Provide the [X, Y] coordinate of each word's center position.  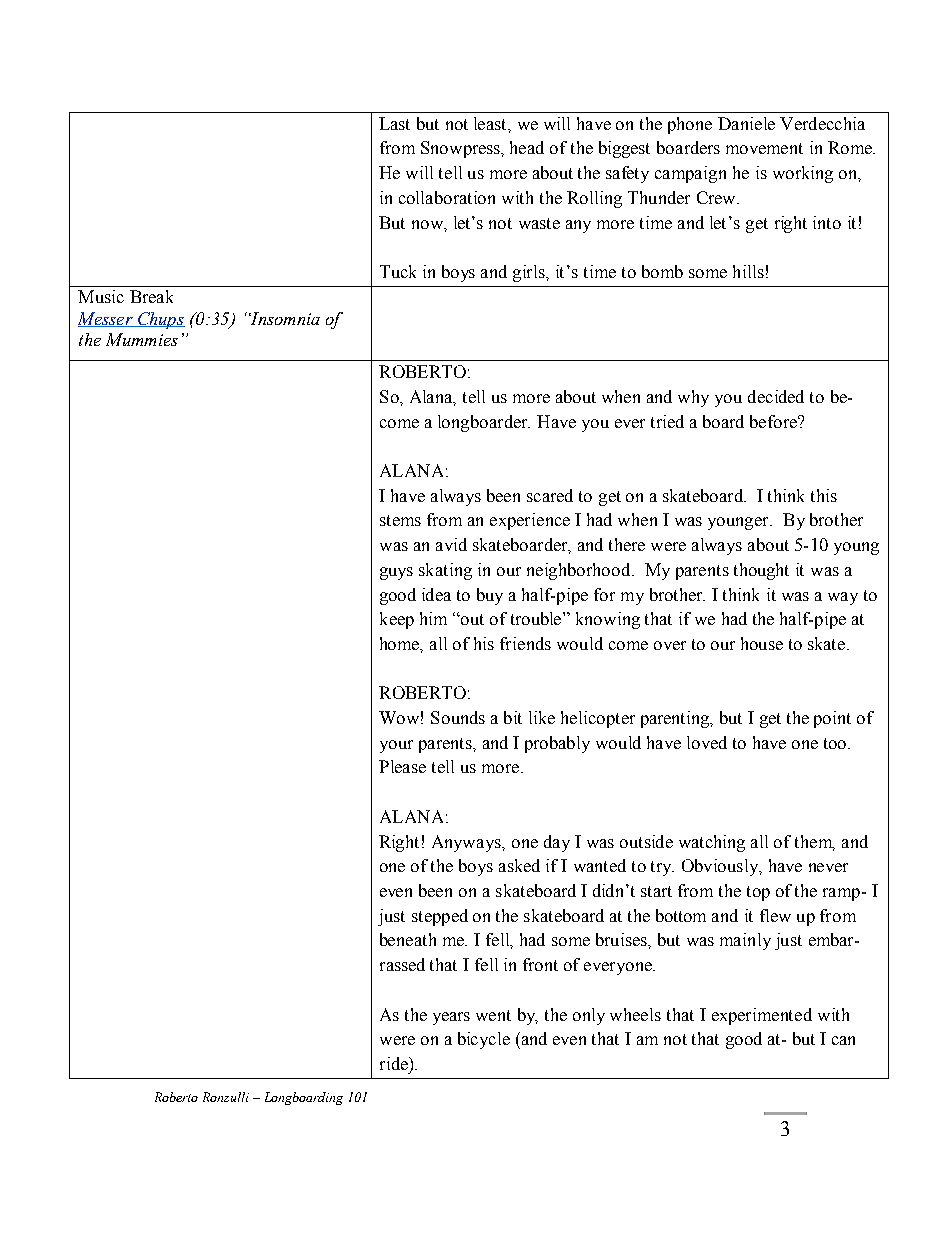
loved [707, 742]
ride [395, 1063]
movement [764, 148]
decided [776, 396]
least [491, 123]
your [396, 746]
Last [394, 123]
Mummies [142, 339]
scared [550, 495]
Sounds [458, 717]
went [493, 1015]
